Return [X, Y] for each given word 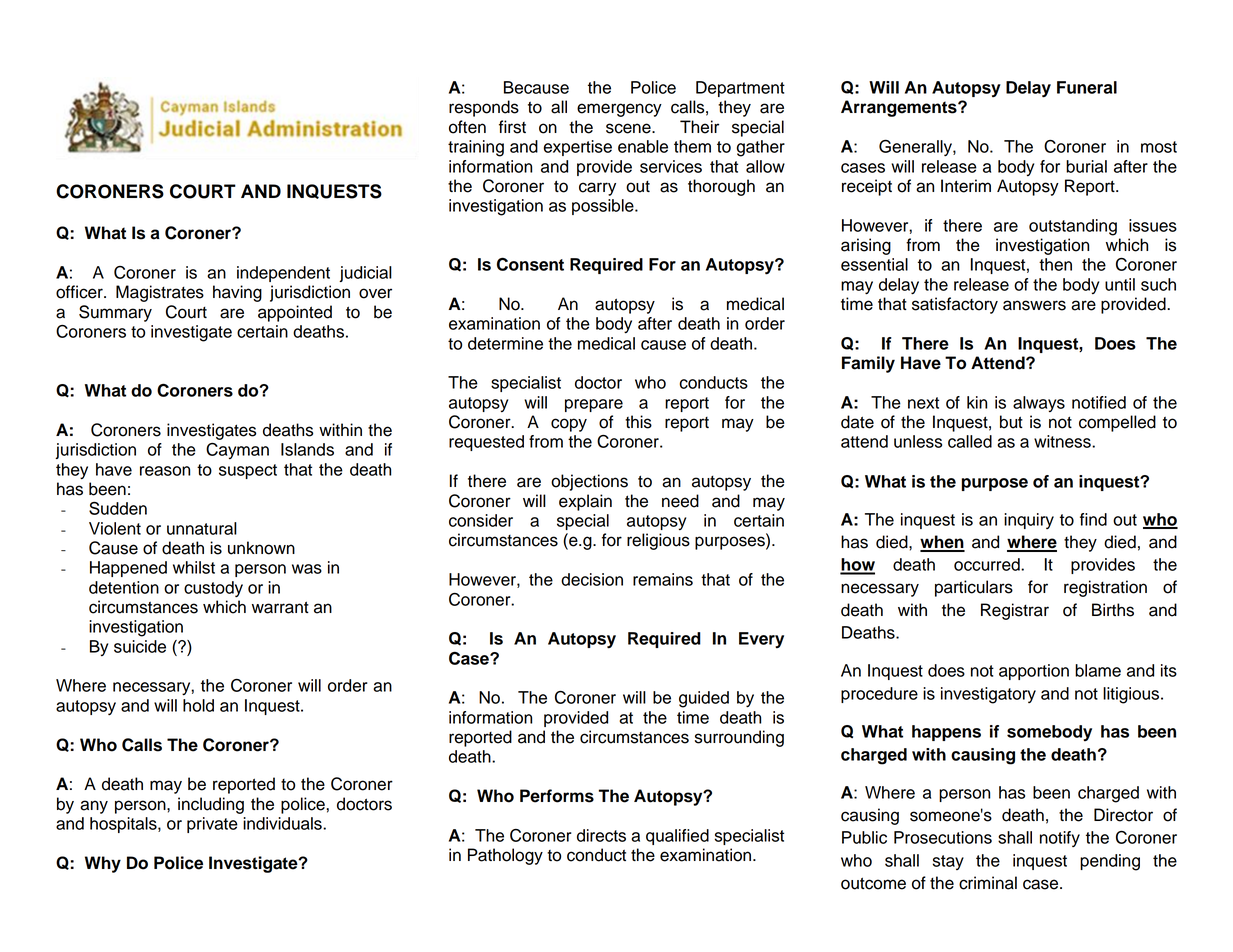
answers [1034, 305]
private [212, 825]
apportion [1034, 672]
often [467, 127]
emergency [619, 110]
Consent [530, 264]
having [237, 293]
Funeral [1087, 87]
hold [198, 705]
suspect [248, 471]
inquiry [1029, 521]
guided [704, 699]
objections [589, 482]
